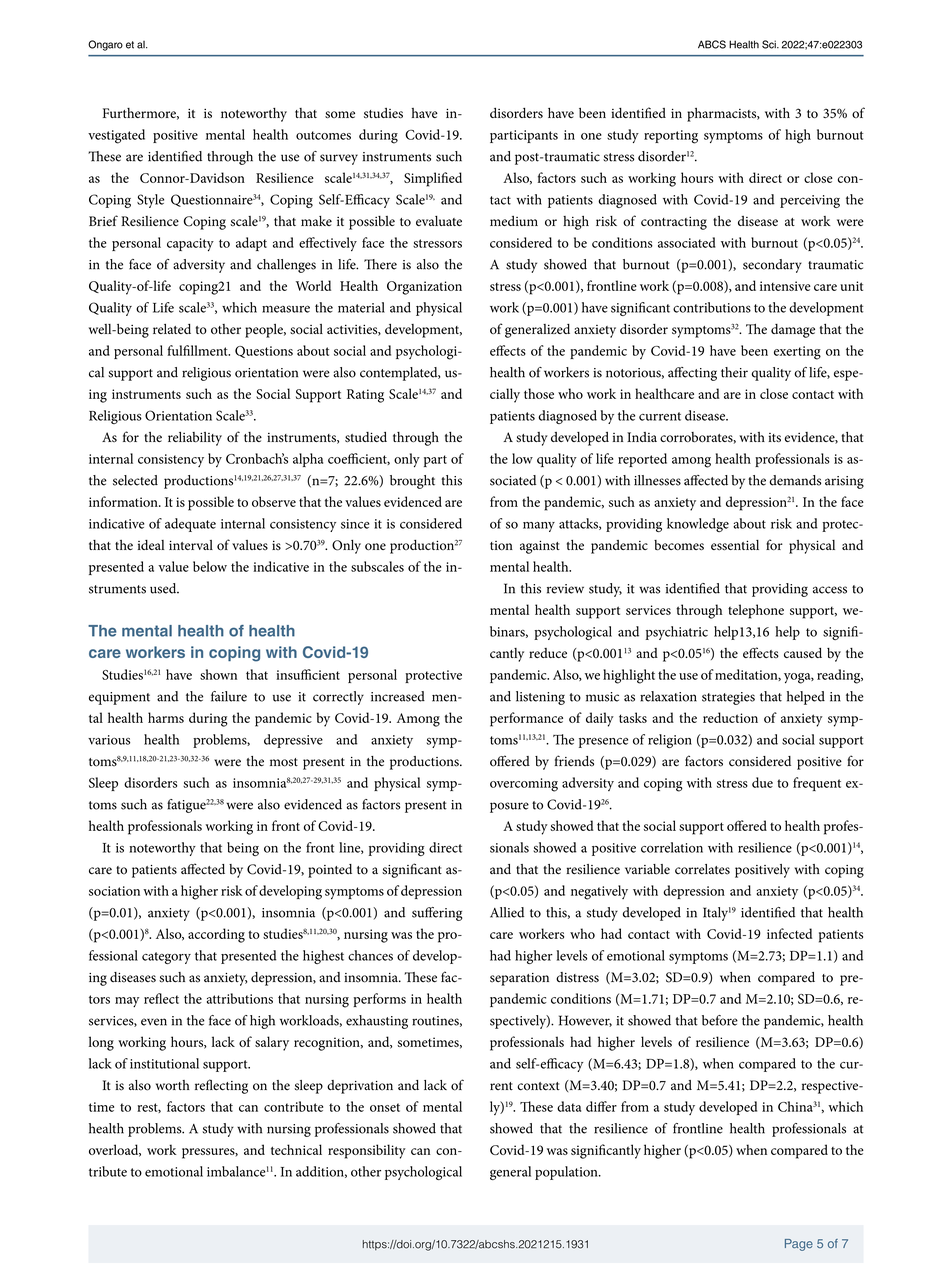 The height and width of the screenshot is (1270, 952). Describe the element at coordinates (756, 611) in the screenshot. I see `telephone` at that location.
